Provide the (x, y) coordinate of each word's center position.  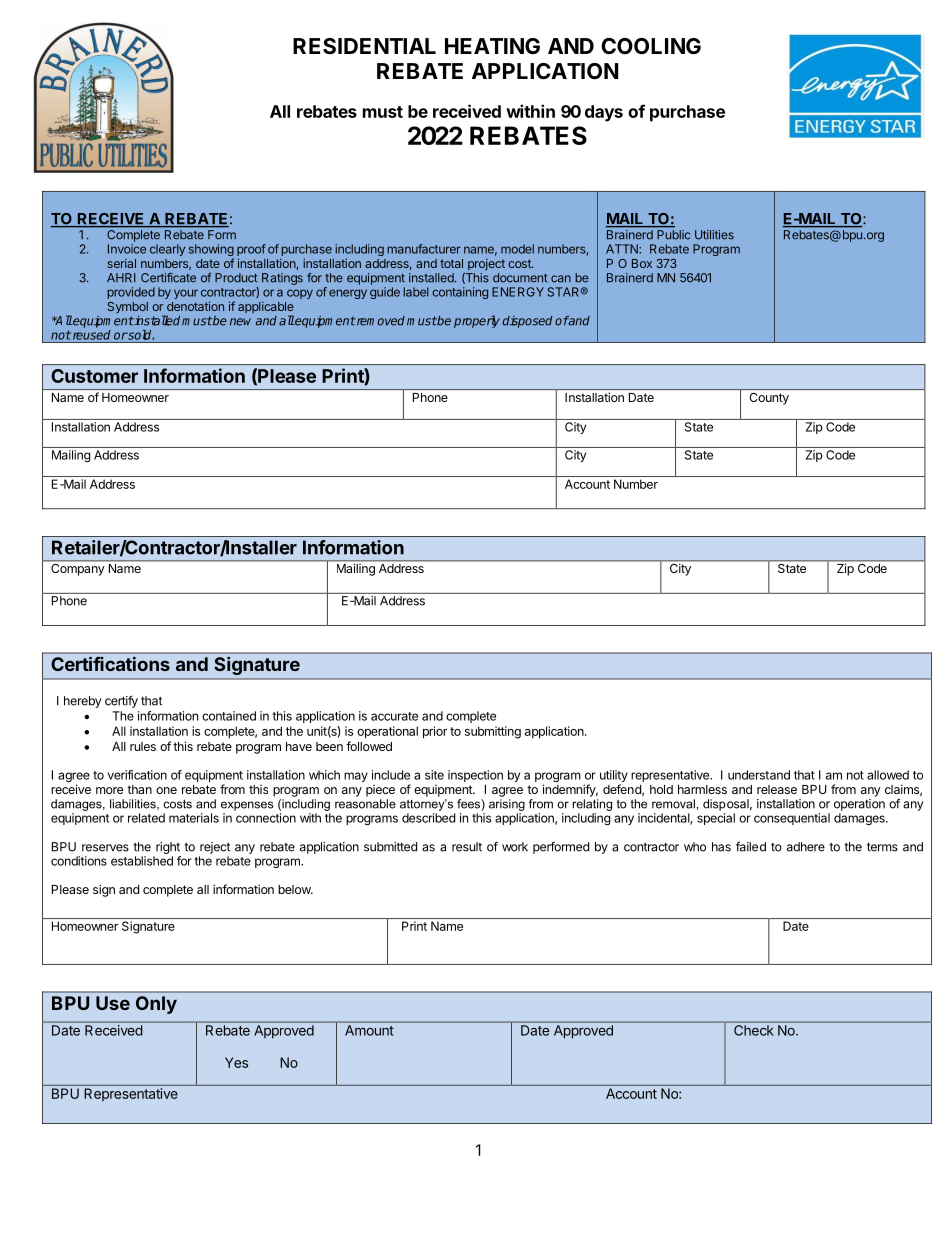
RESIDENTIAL (364, 46)
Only (156, 1005)
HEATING (492, 46)
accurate (394, 716)
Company (77, 568)
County (769, 399)
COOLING (651, 46)
